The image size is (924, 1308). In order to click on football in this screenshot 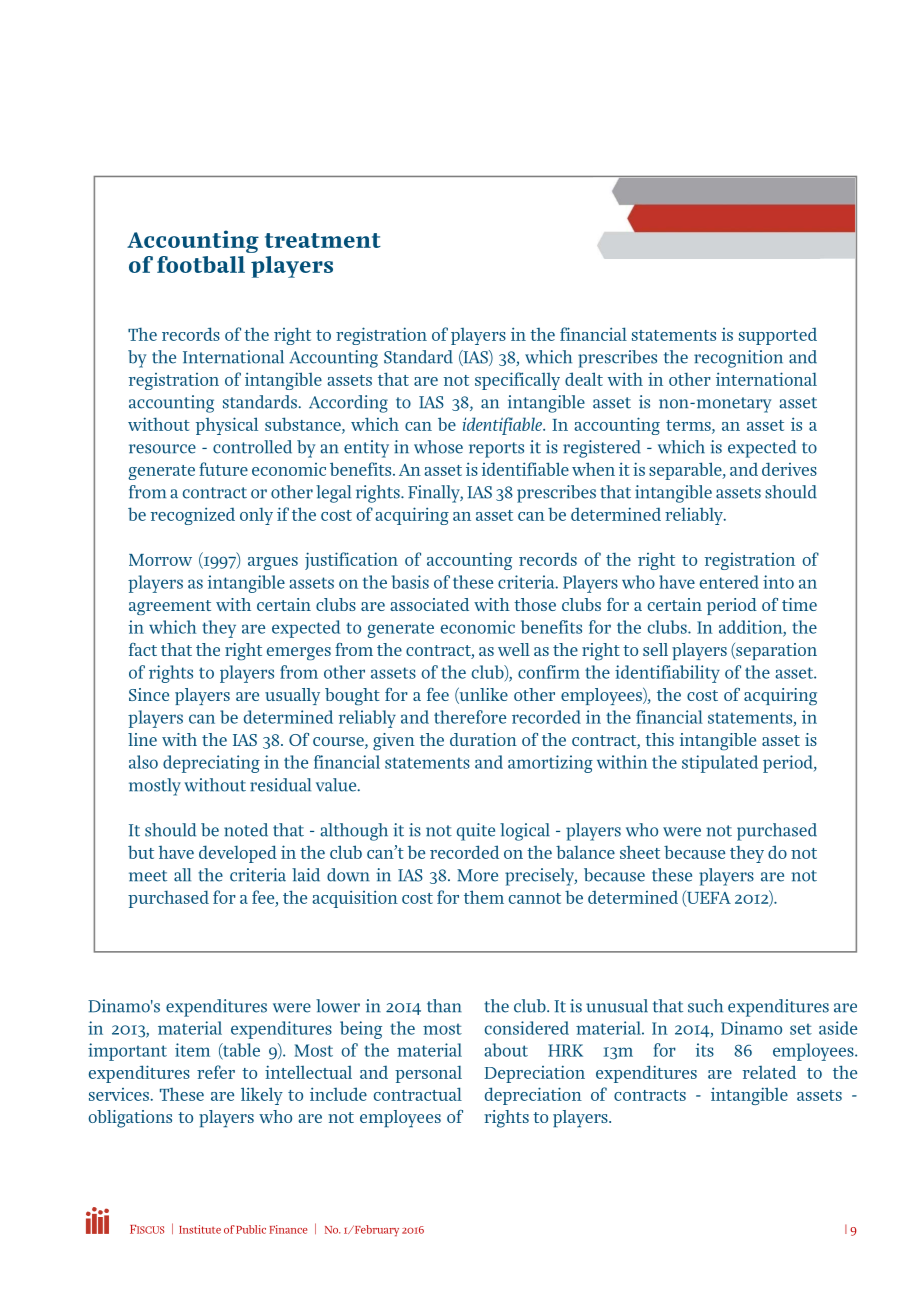, I will do `click(201, 264)`.
